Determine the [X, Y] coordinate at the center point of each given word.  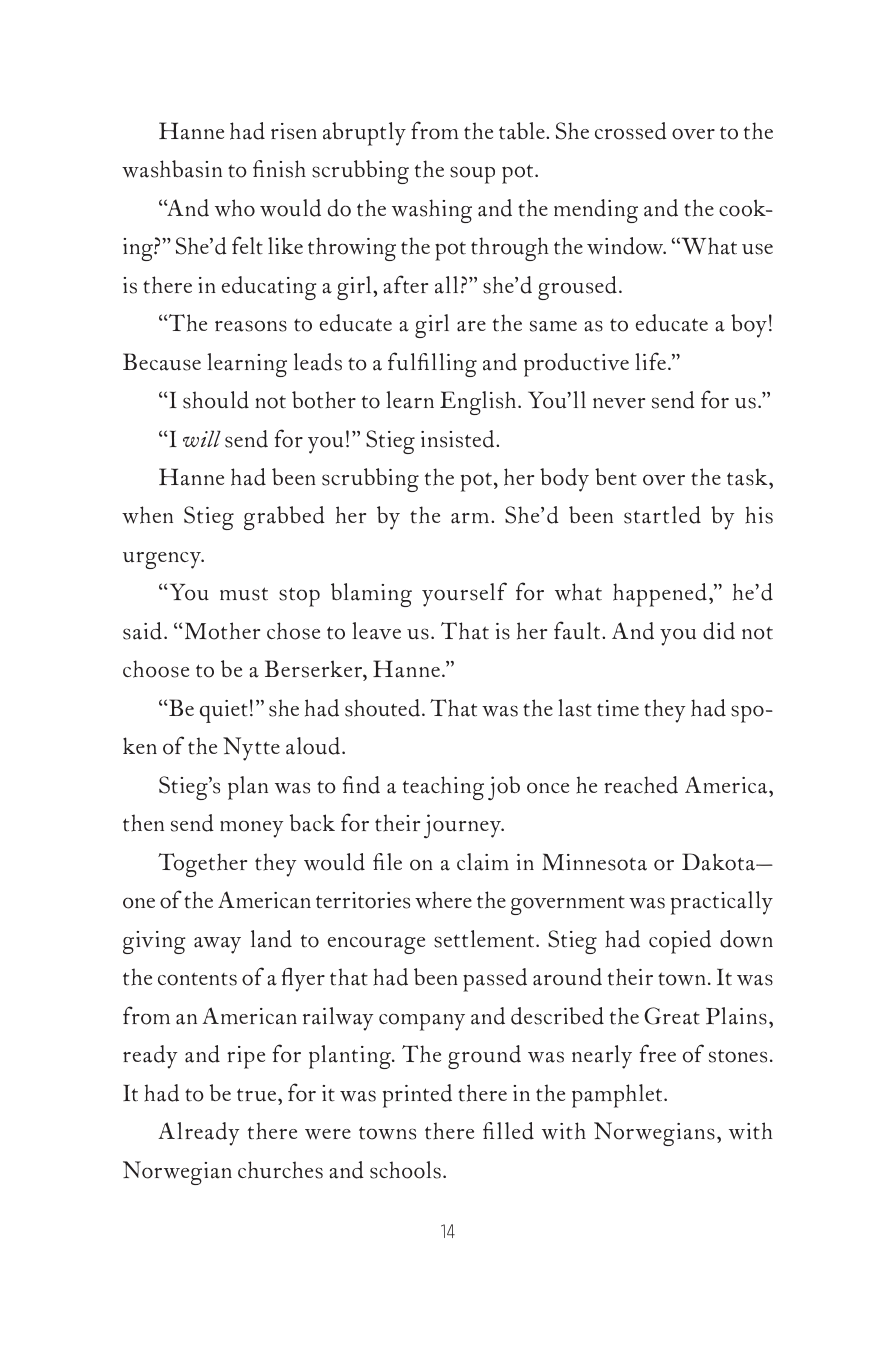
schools [405, 1170]
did [719, 631]
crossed [631, 131]
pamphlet [618, 1096]
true [258, 1095]
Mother [222, 631]
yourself [464, 594]
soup [472, 175]
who [235, 208]
